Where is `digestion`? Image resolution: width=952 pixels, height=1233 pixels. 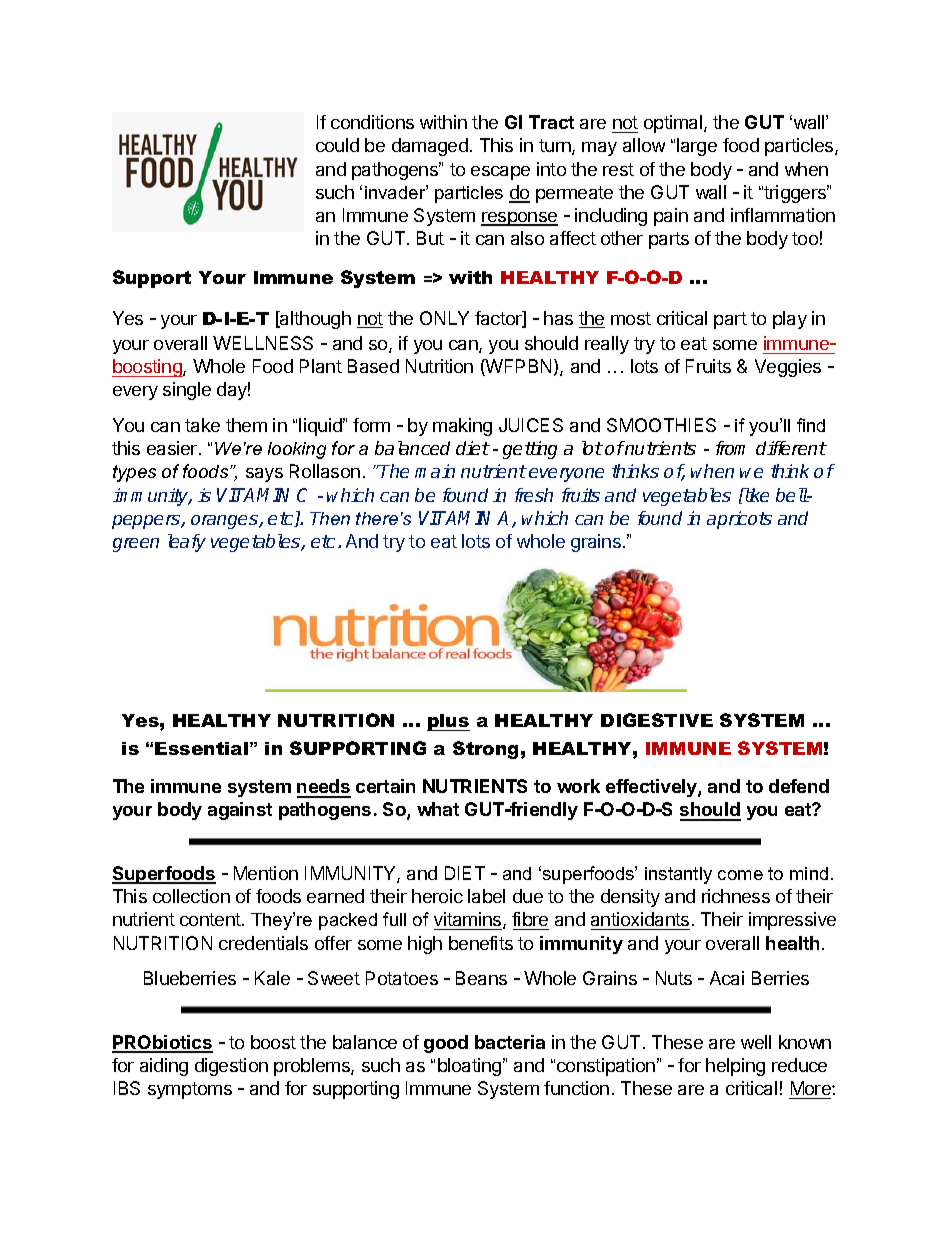 digestion is located at coordinates (231, 1067).
